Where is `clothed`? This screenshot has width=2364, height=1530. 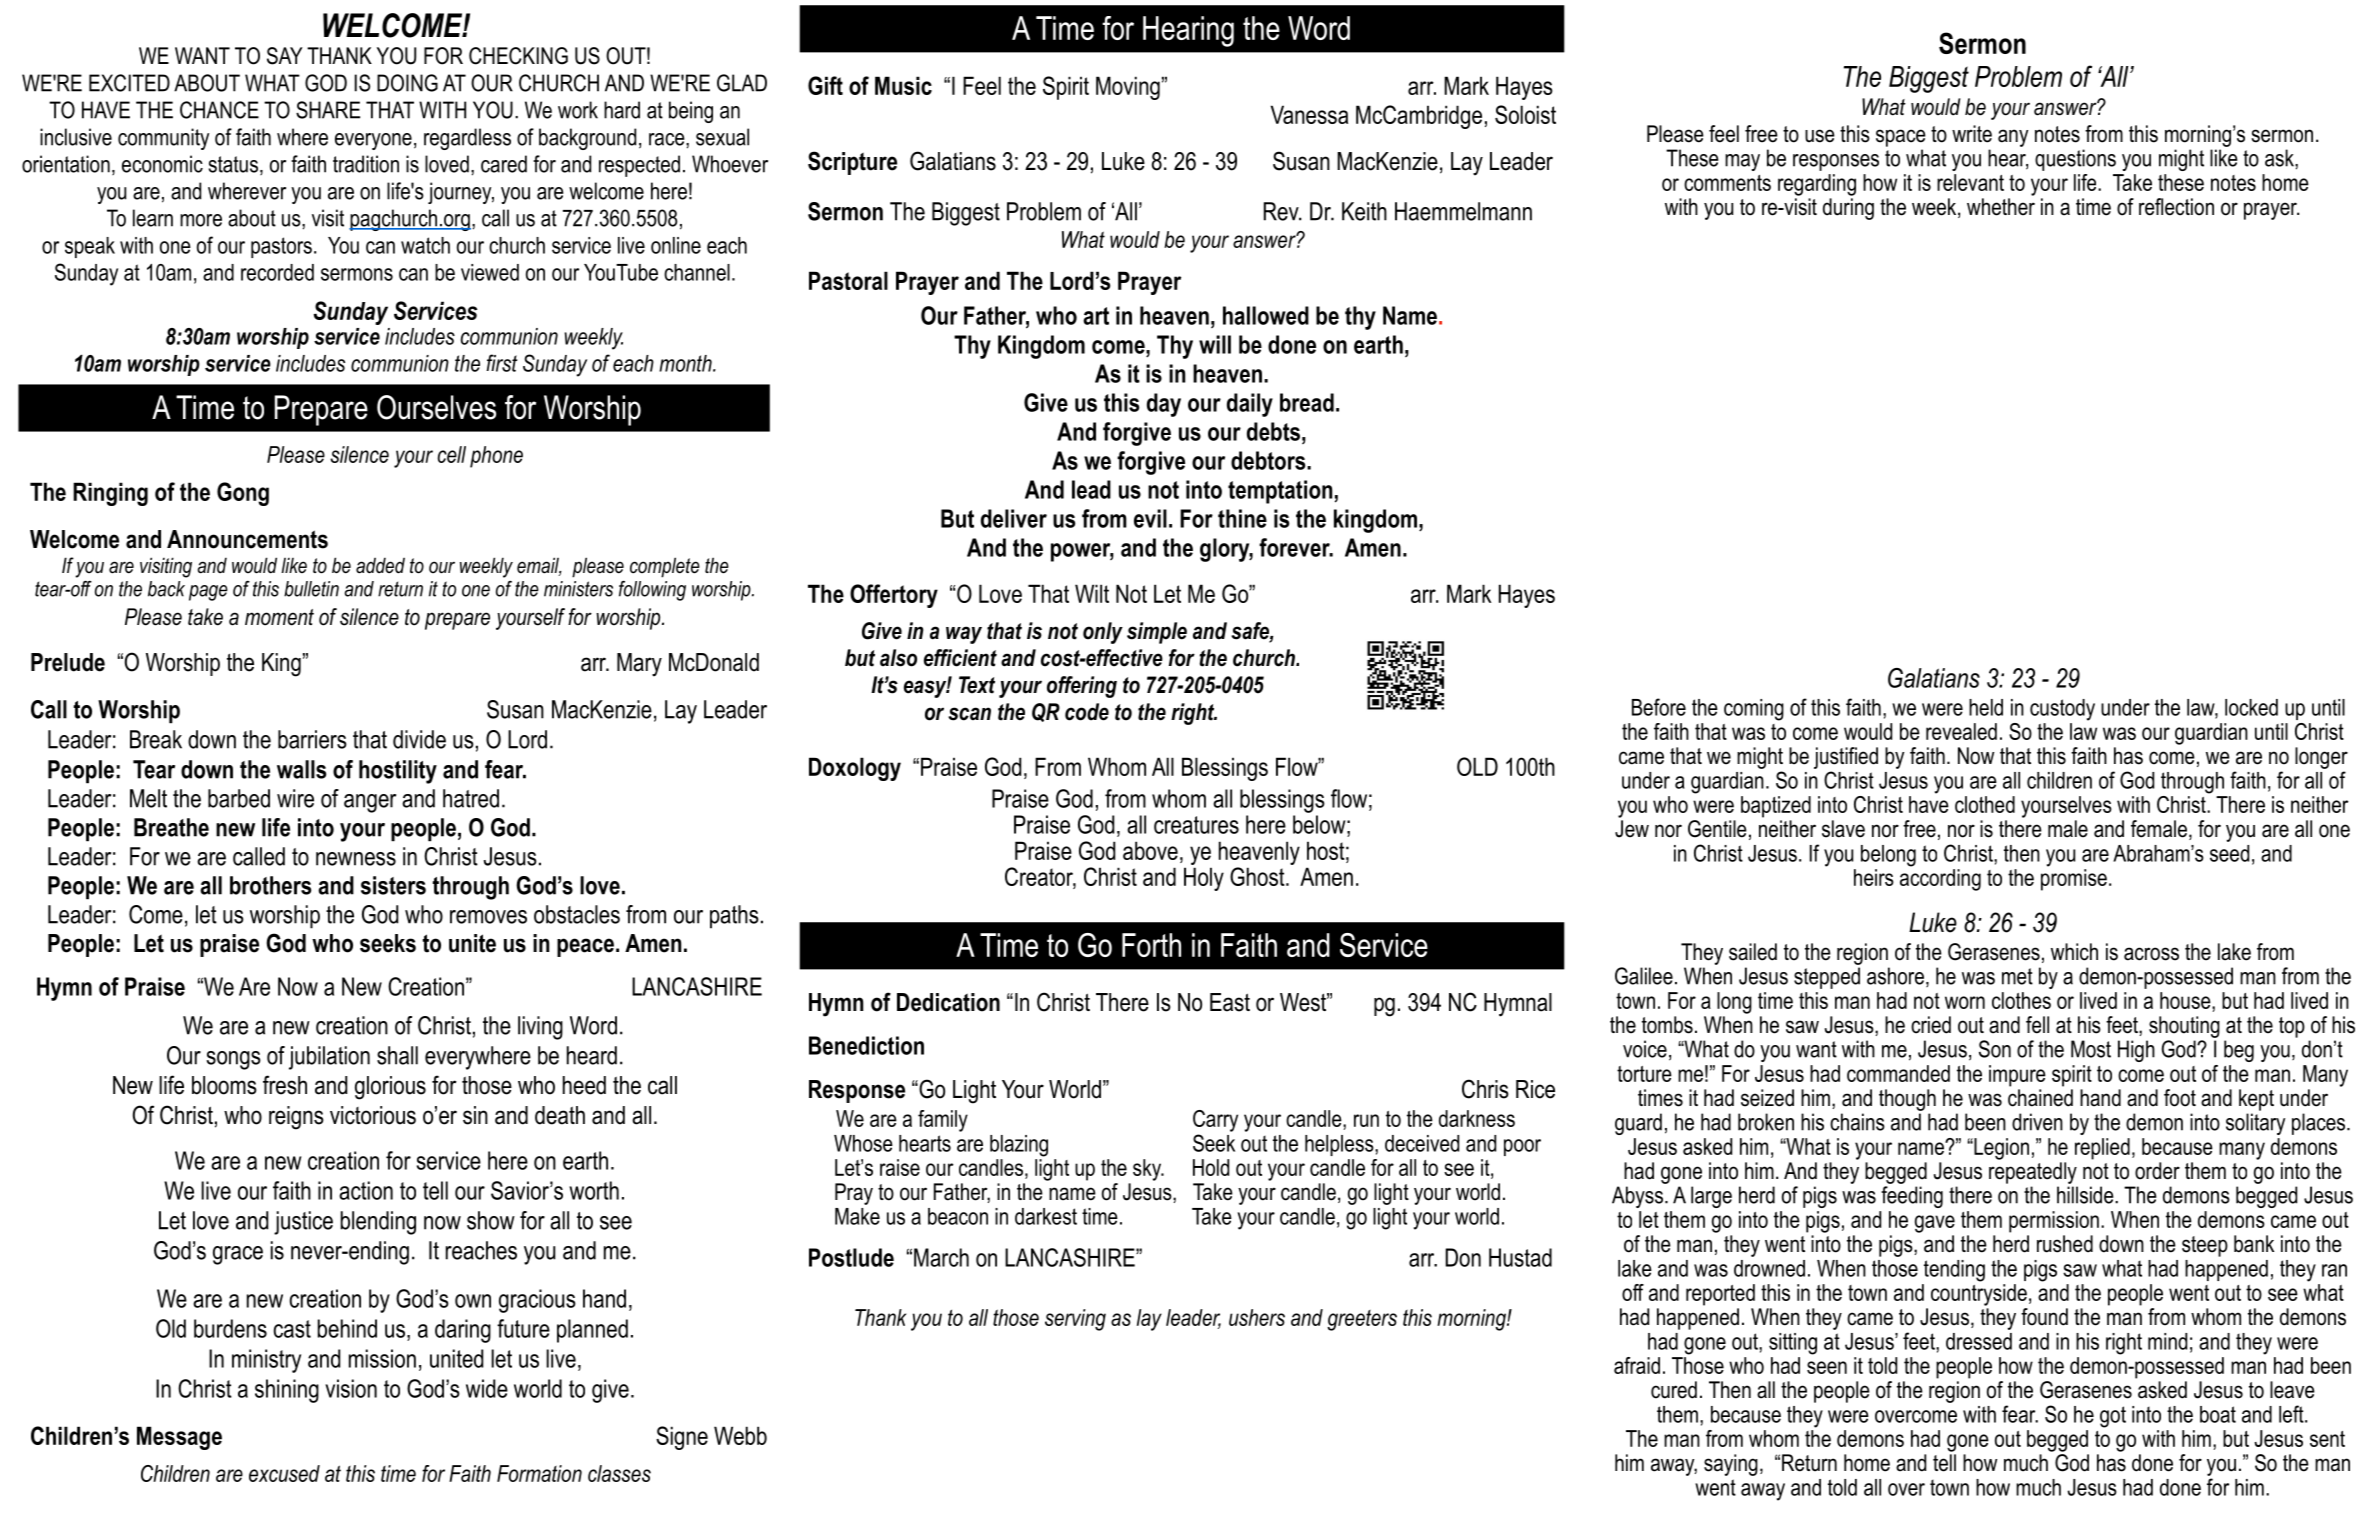
clothed is located at coordinates (1985, 804).
